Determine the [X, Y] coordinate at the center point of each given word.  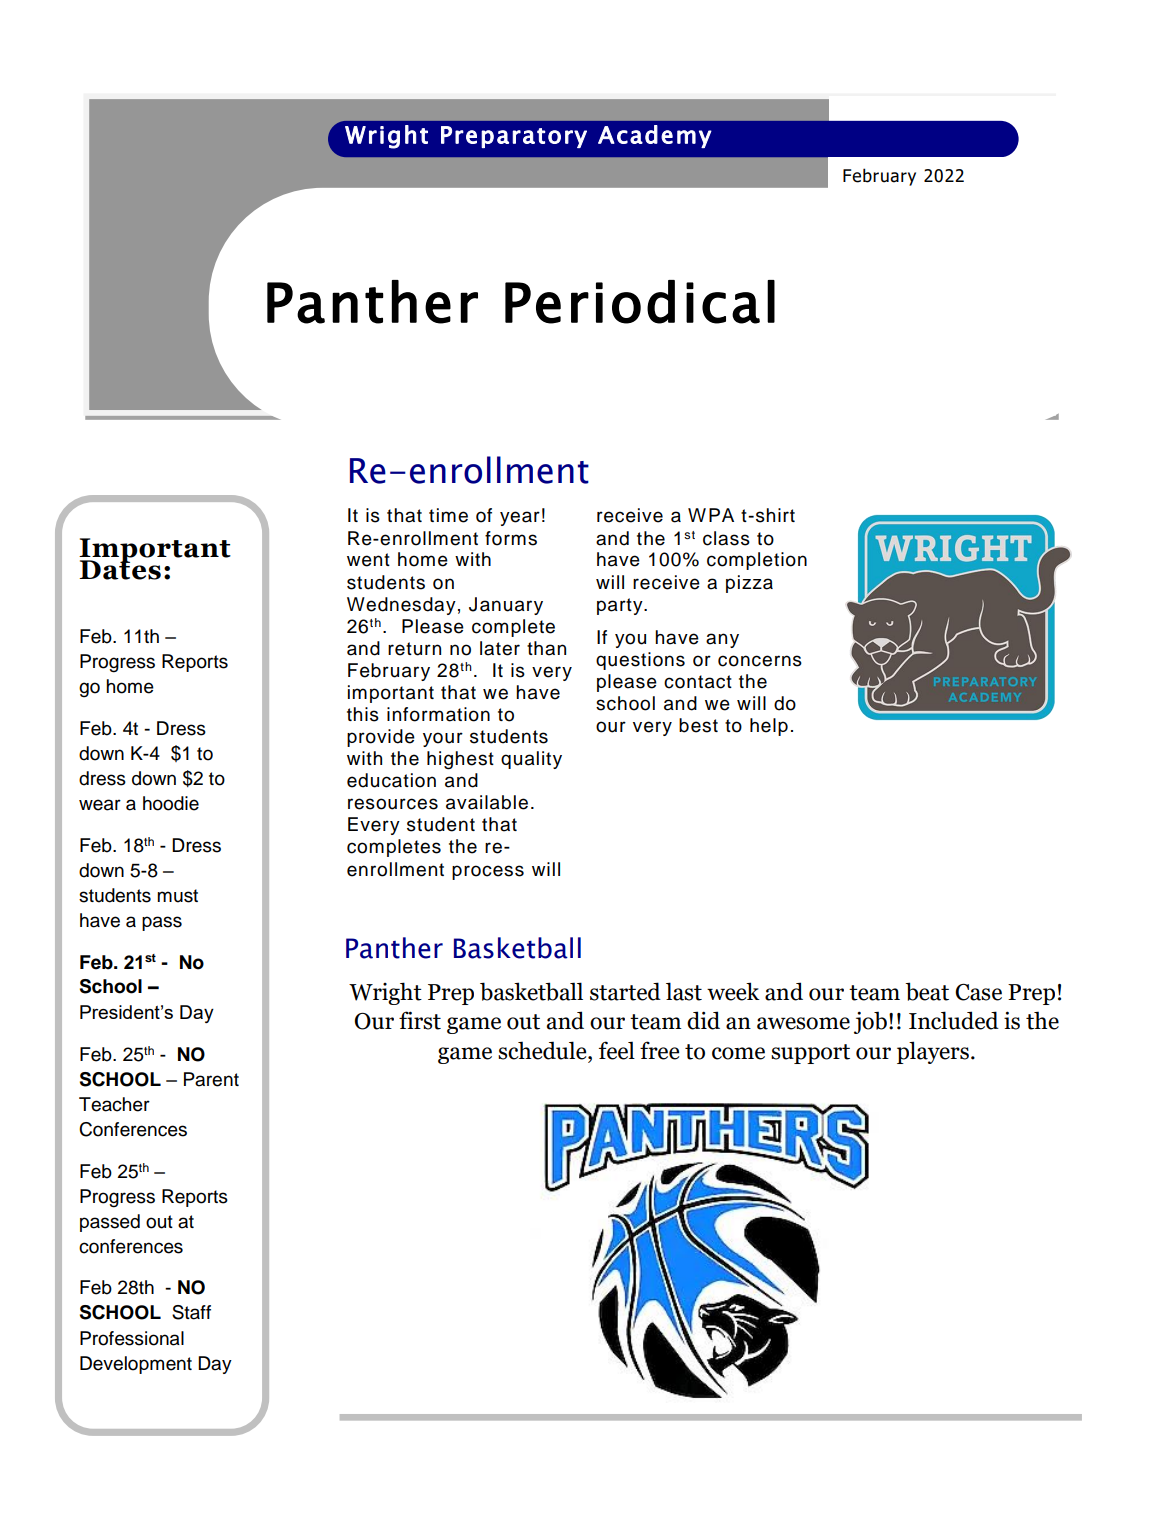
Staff [191, 1312]
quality [531, 760]
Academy [655, 136]
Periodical [640, 302]
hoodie [171, 803]
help [769, 727]
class [726, 538]
